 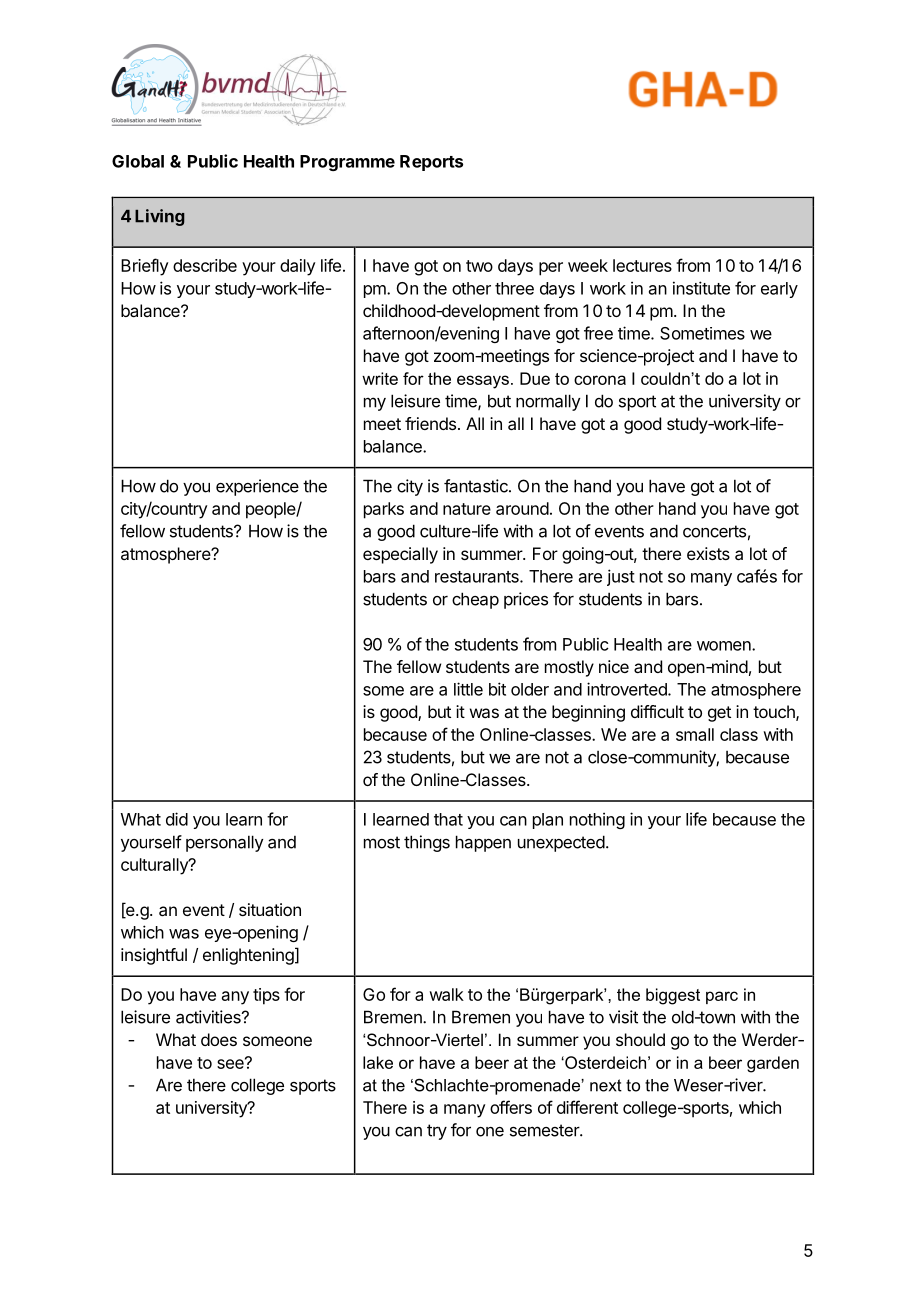 What do you see at coordinates (431, 163) in the image?
I see `Reports` at bounding box center [431, 163].
